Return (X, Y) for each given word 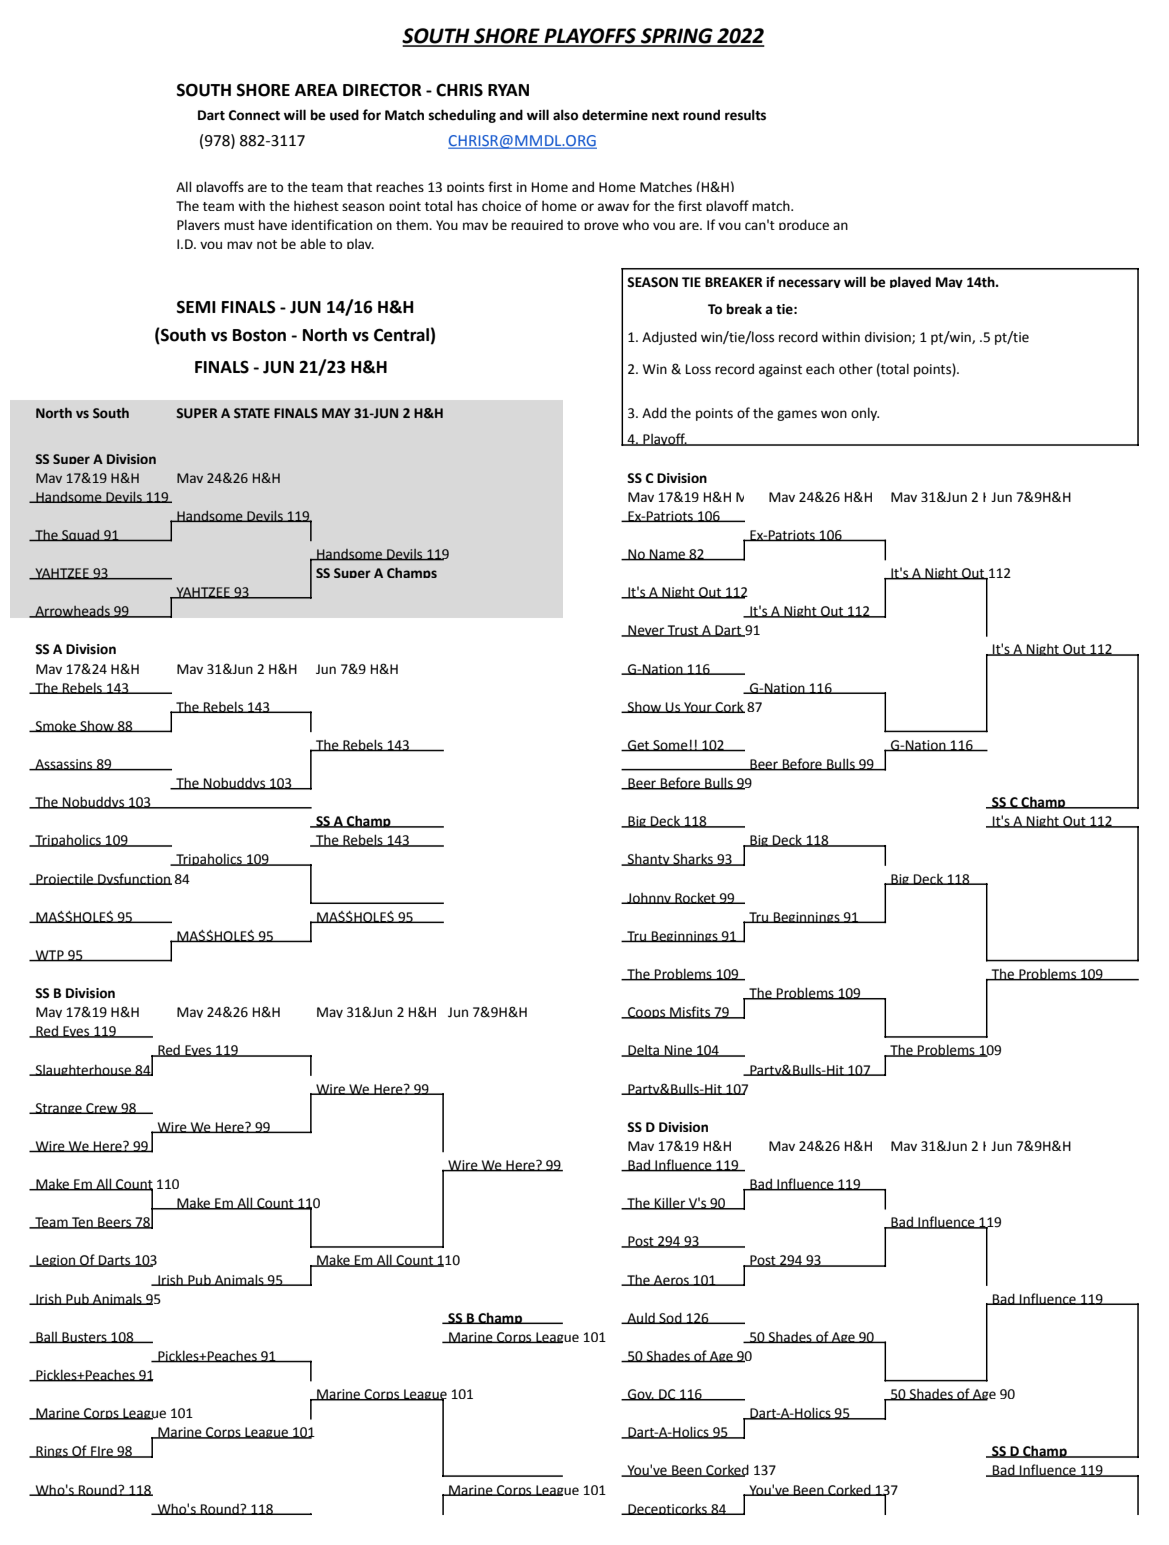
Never (646, 631)
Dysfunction (134, 879)
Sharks (693, 859)
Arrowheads (72, 611)
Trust (683, 631)
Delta (644, 1051)
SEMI (196, 307)
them (413, 224)
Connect (254, 115)
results (745, 115)
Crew (102, 1108)
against (780, 370)
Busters (84, 1337)
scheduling (462, 116)
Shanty (649, 860)
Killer (670, 1203)
